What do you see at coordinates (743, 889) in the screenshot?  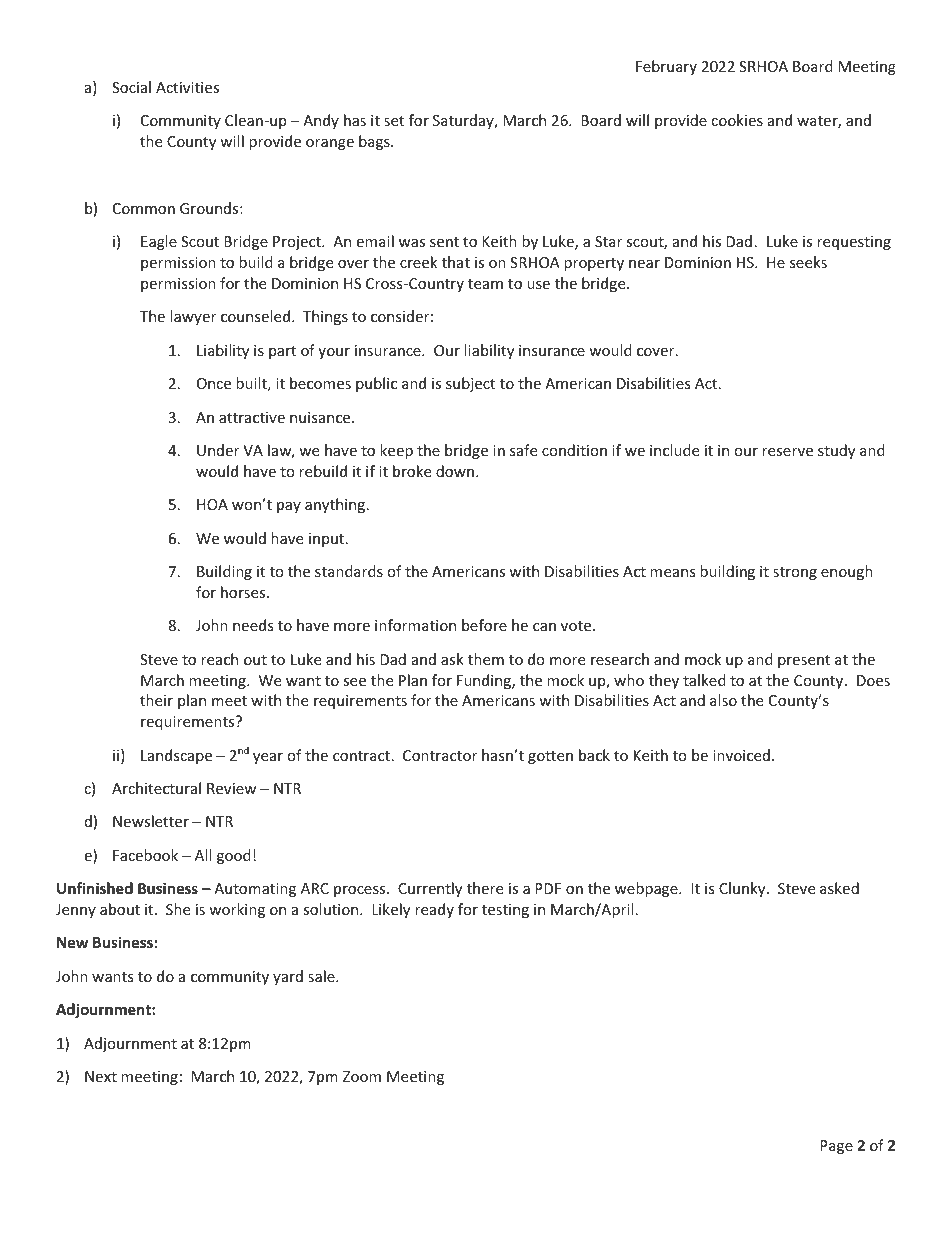 I see `Clunky` at bounding box center [743, 889].
